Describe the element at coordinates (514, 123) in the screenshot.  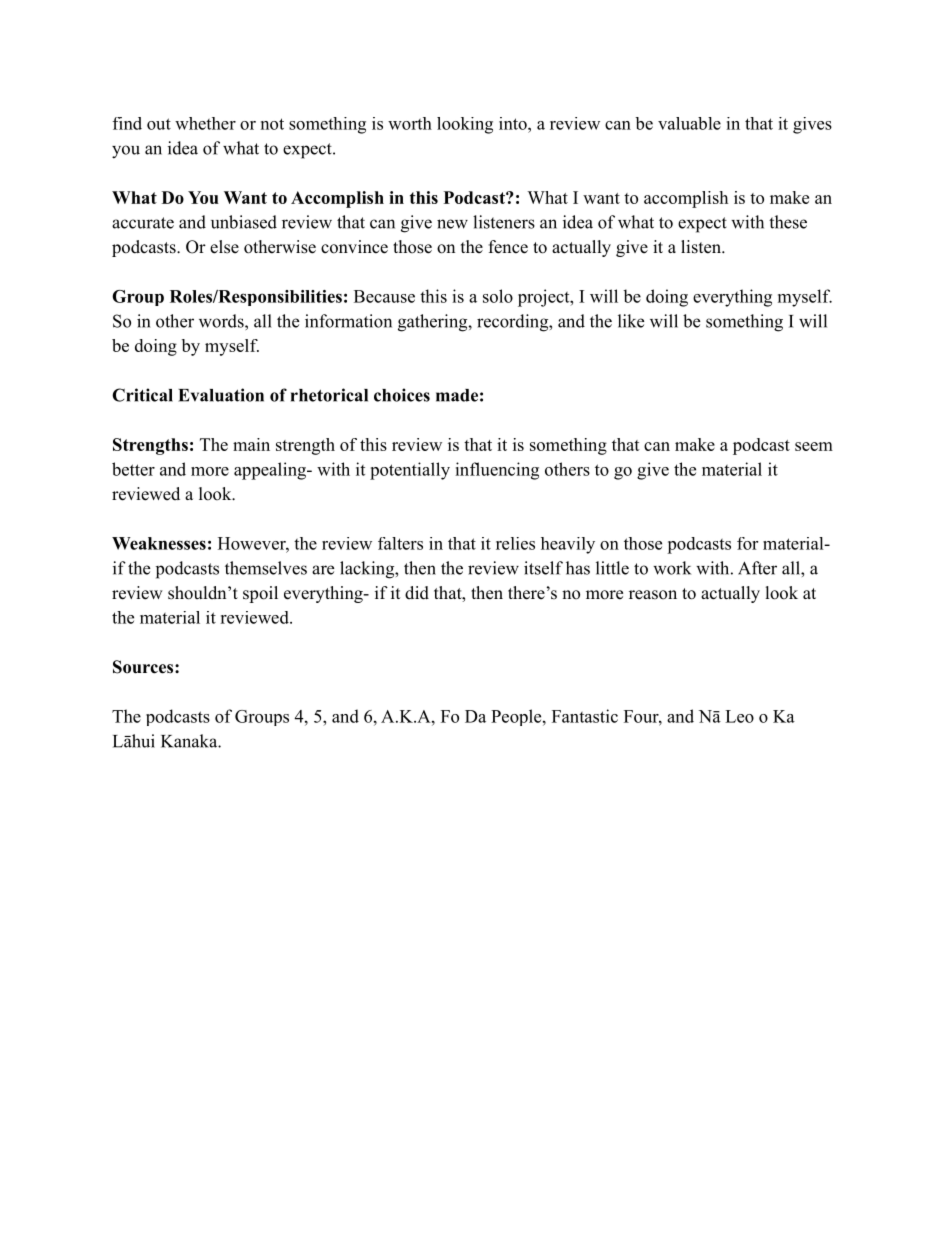
I see `into` at that location.
